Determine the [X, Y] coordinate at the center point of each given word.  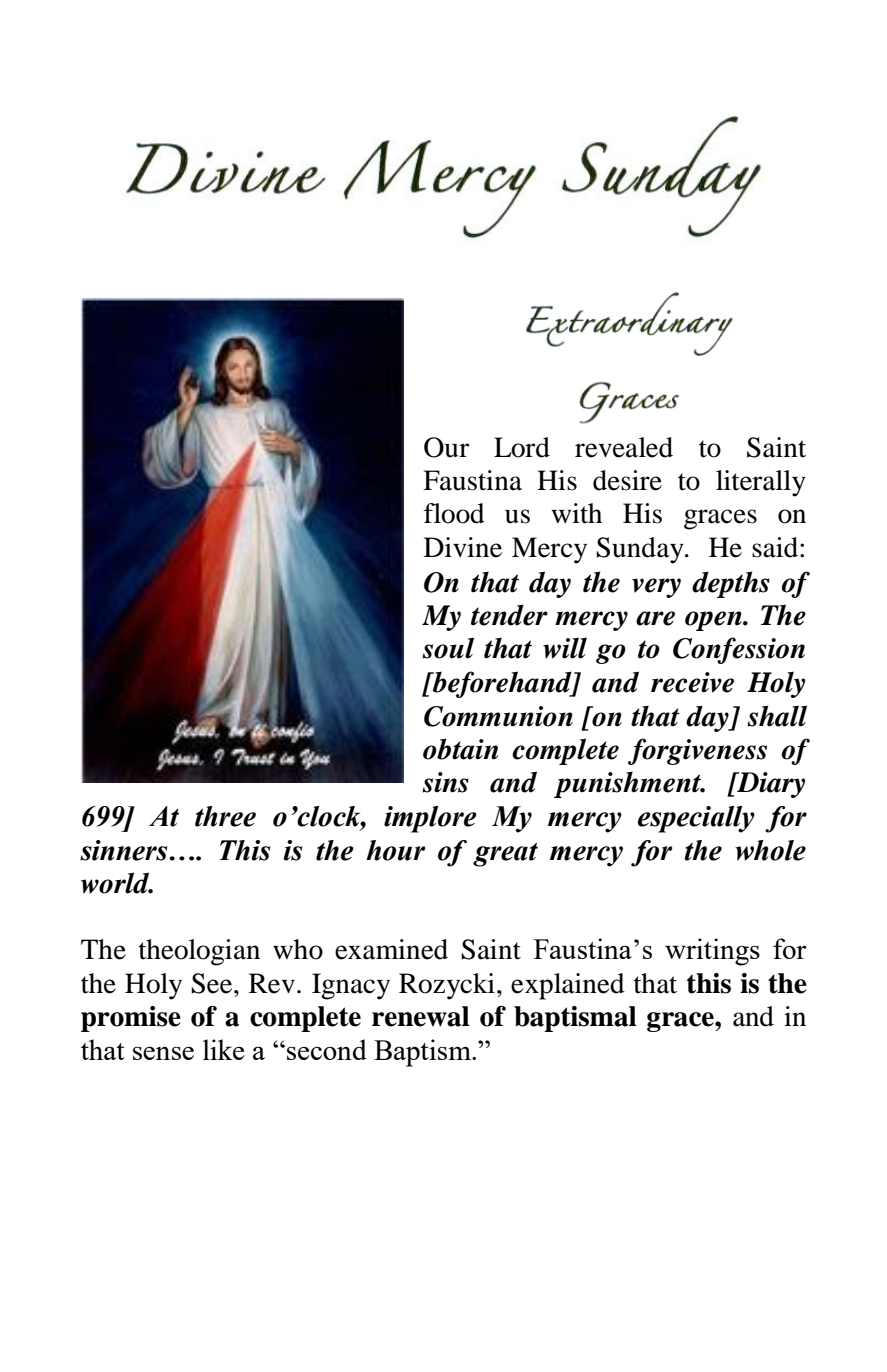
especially [696, 819]
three [225, 816]
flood [454, 513]
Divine [463, 547]
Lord [522, 447]
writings [712, 952]
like [223, 1049]
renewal [421, 1016]
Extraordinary [614, 305]
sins [445, 782]
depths [731, 584]
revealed [624, 447]
